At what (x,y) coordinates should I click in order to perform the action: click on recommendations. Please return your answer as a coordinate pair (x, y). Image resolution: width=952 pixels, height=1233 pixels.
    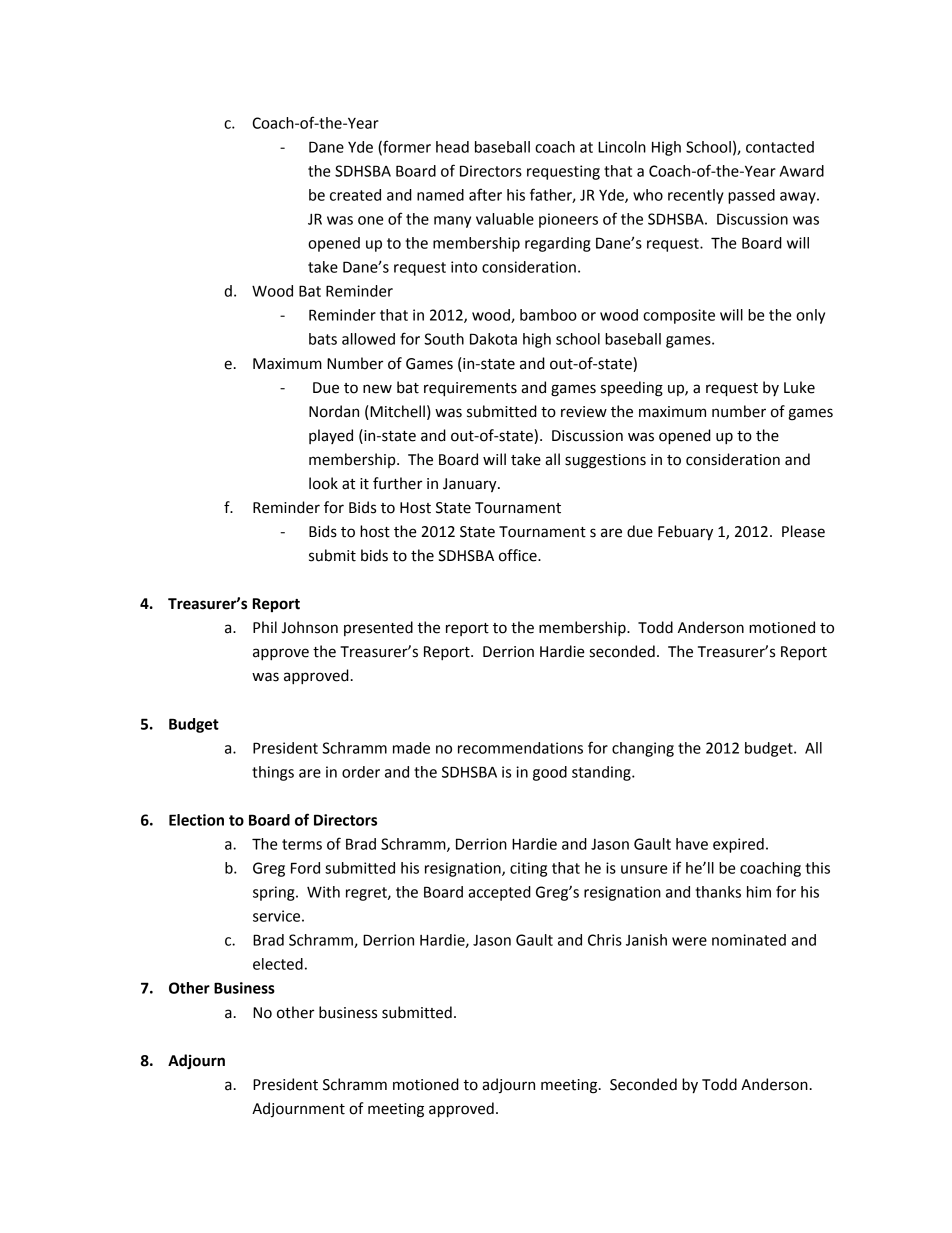
    Looking at the image, I should click on (520, 748).
